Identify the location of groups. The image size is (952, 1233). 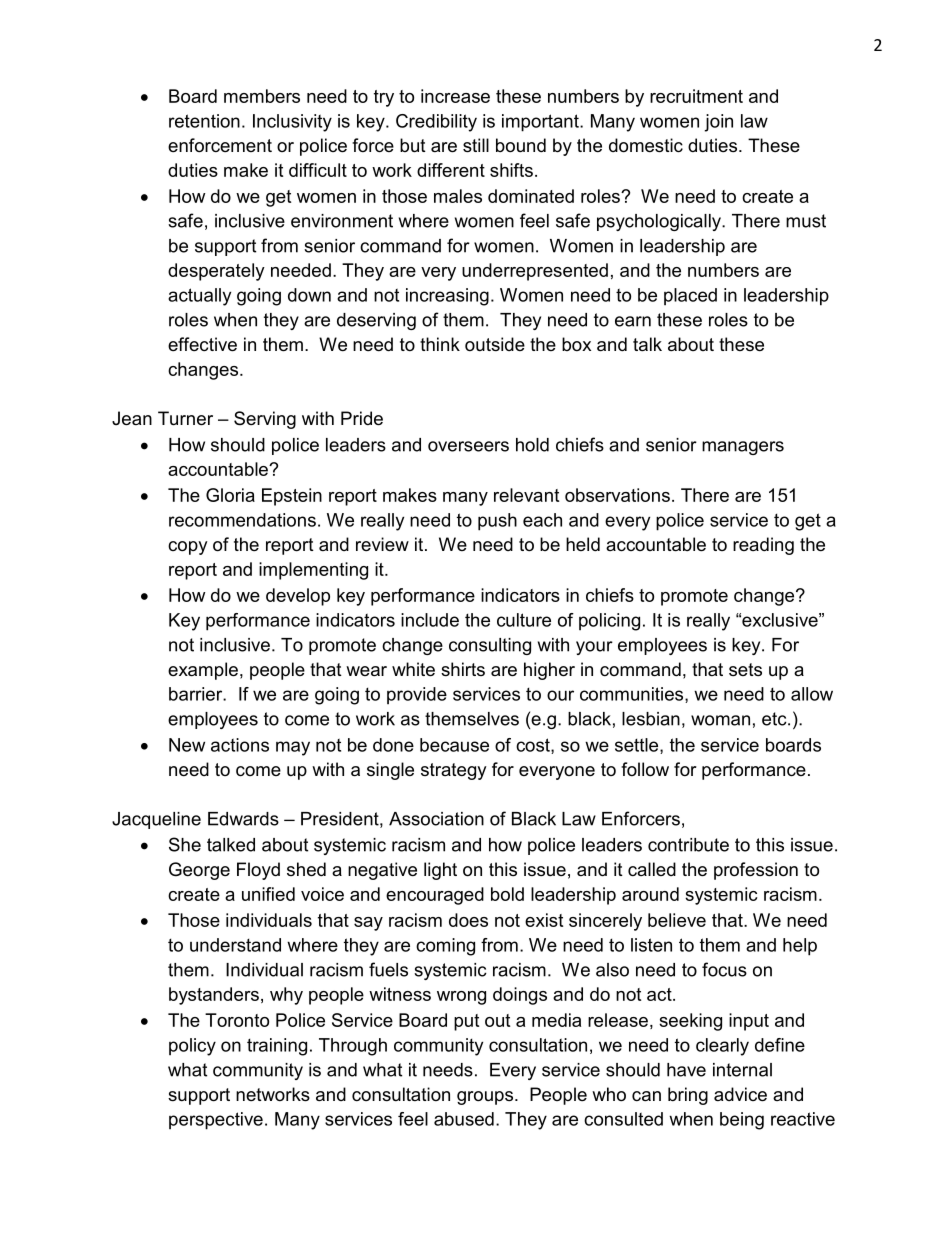
(485, 1098).
